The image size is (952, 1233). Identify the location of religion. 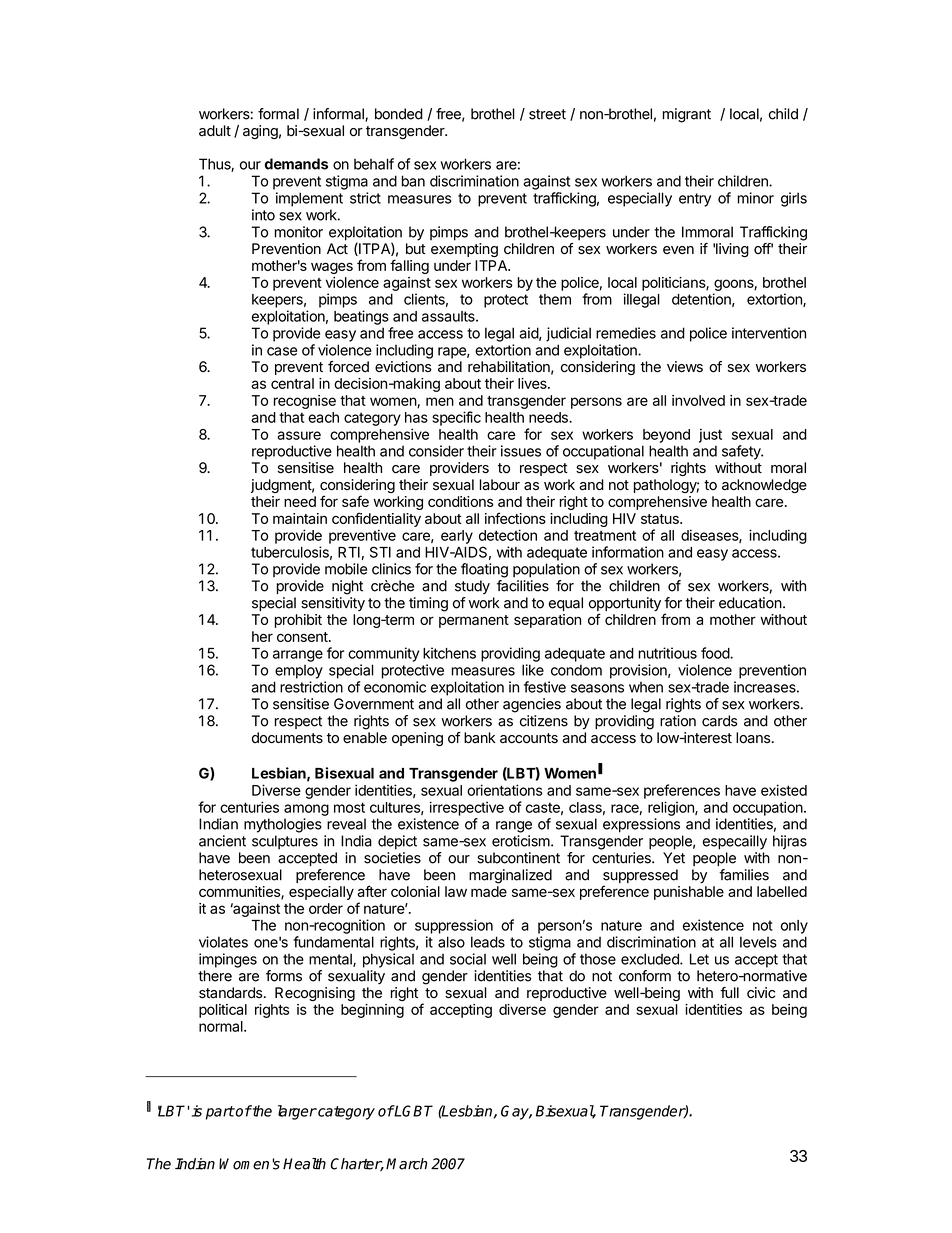
(672, 808).
